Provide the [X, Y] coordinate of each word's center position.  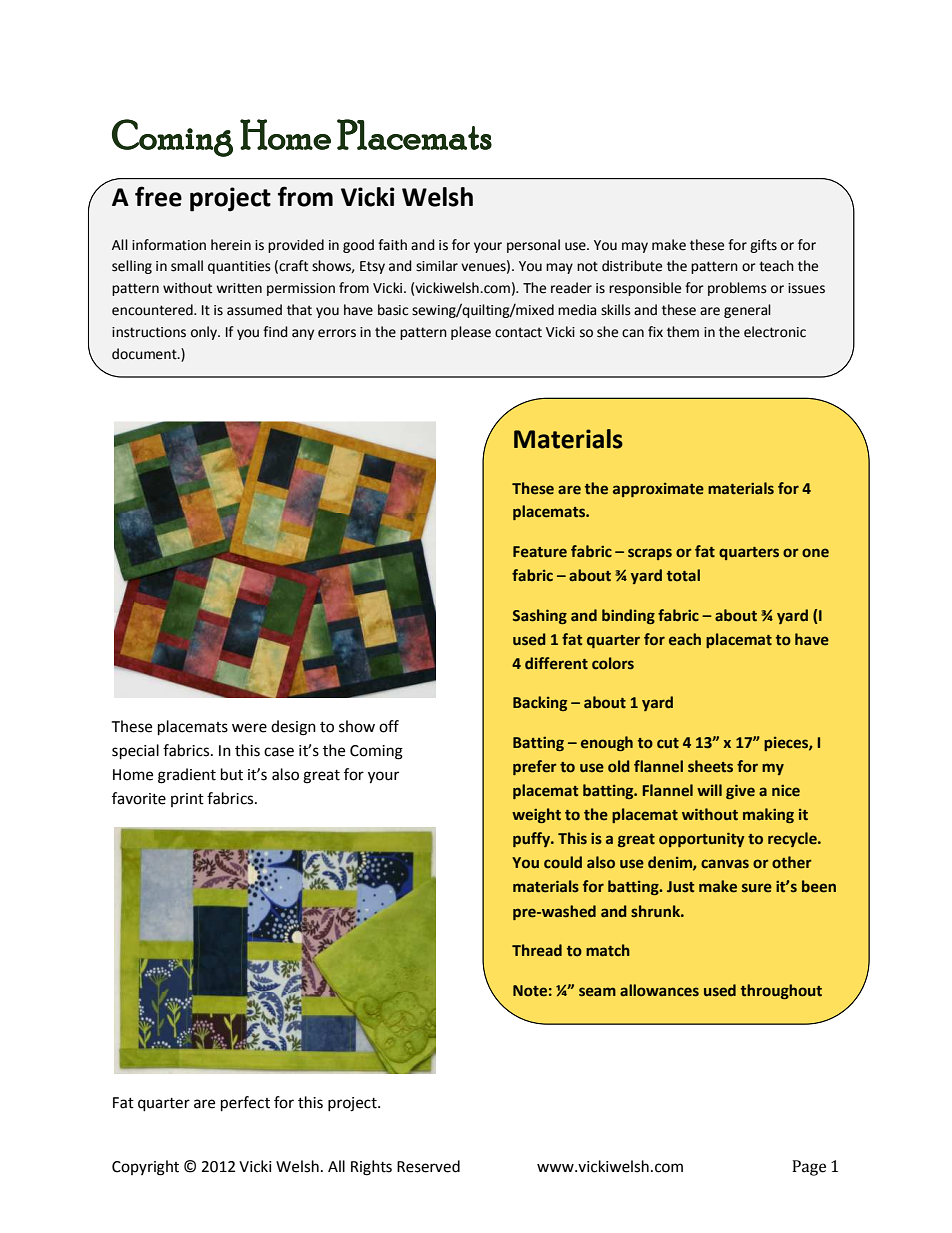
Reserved [428, 1166]
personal [533, 246]
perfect [245, 1104]
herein [231, 245]
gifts [763, 246]
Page [809, 1168]
